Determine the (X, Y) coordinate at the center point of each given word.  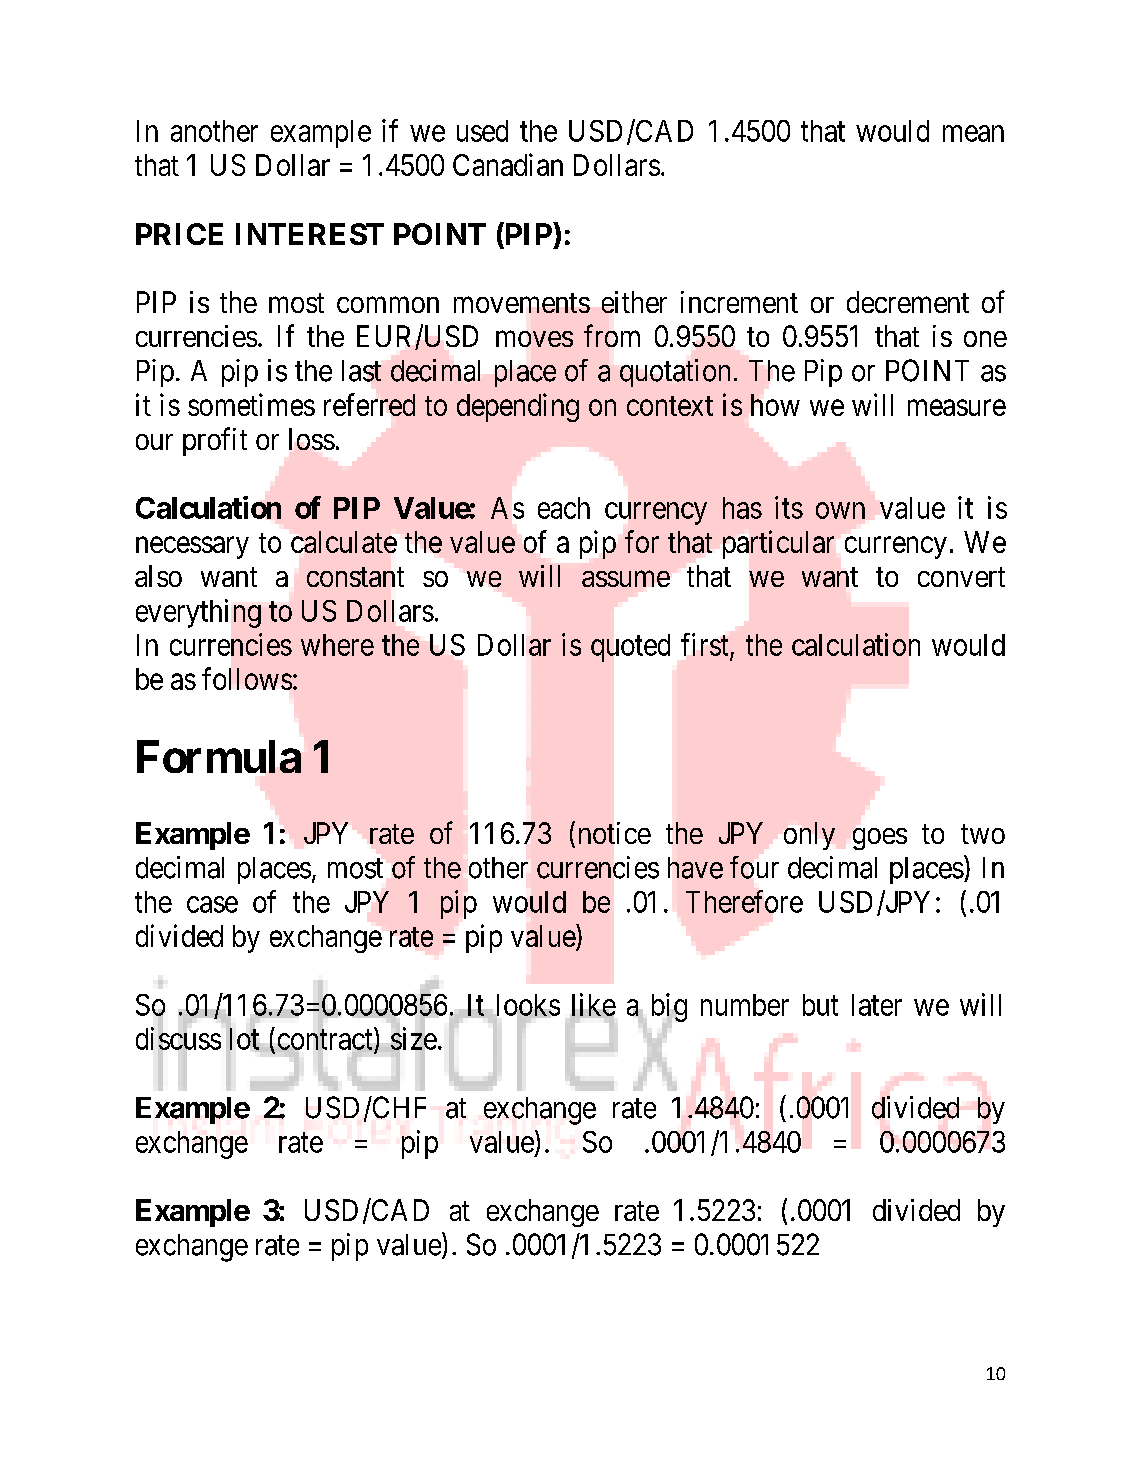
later (877, 1005)
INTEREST (310, 234)
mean (973, 133)
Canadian (508, 164)
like (594, 1004)
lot (244, 1039)
